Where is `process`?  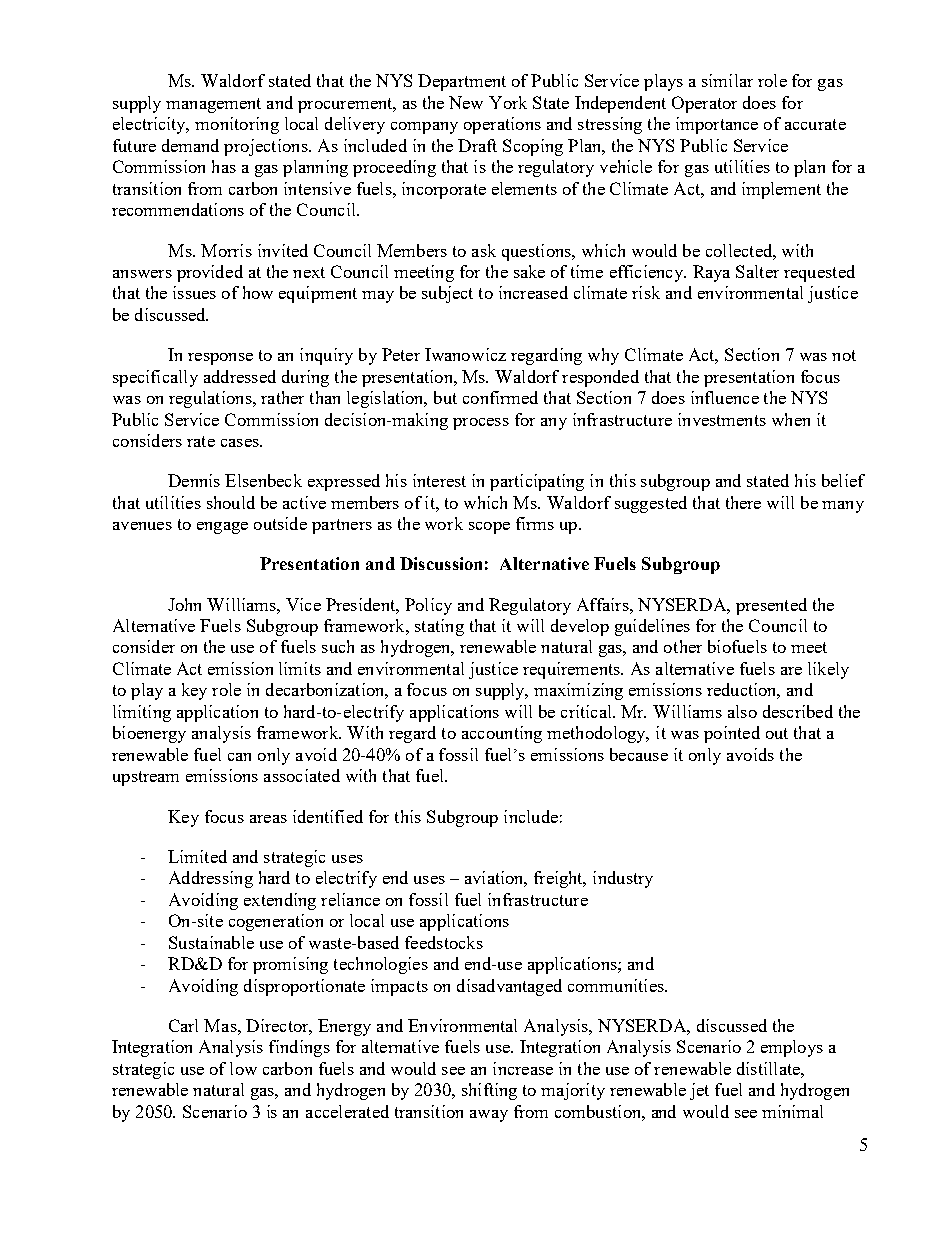 process is located at coordinates (481, 424).
